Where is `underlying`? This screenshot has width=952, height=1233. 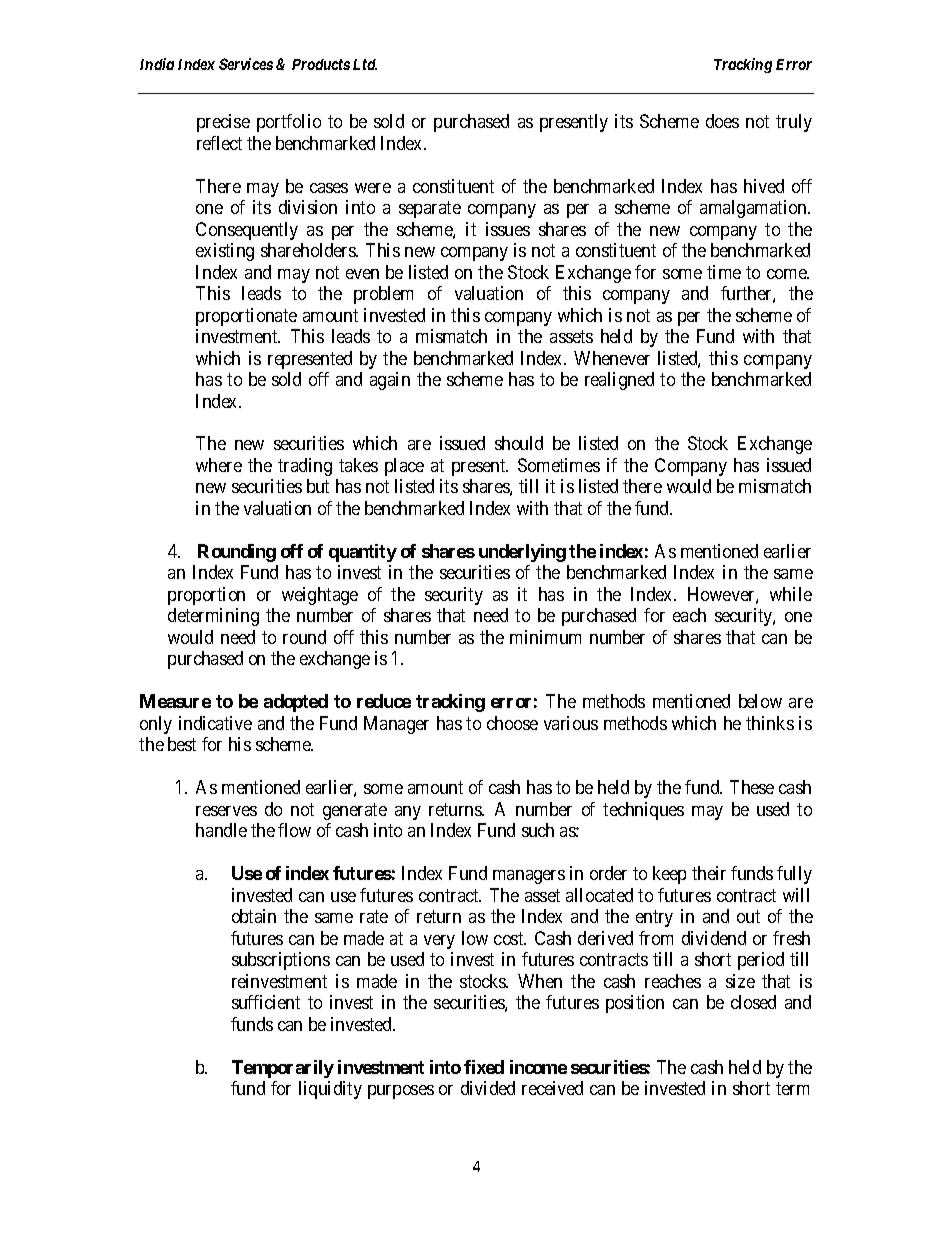
underlying is located at coordinates (522, 553).
